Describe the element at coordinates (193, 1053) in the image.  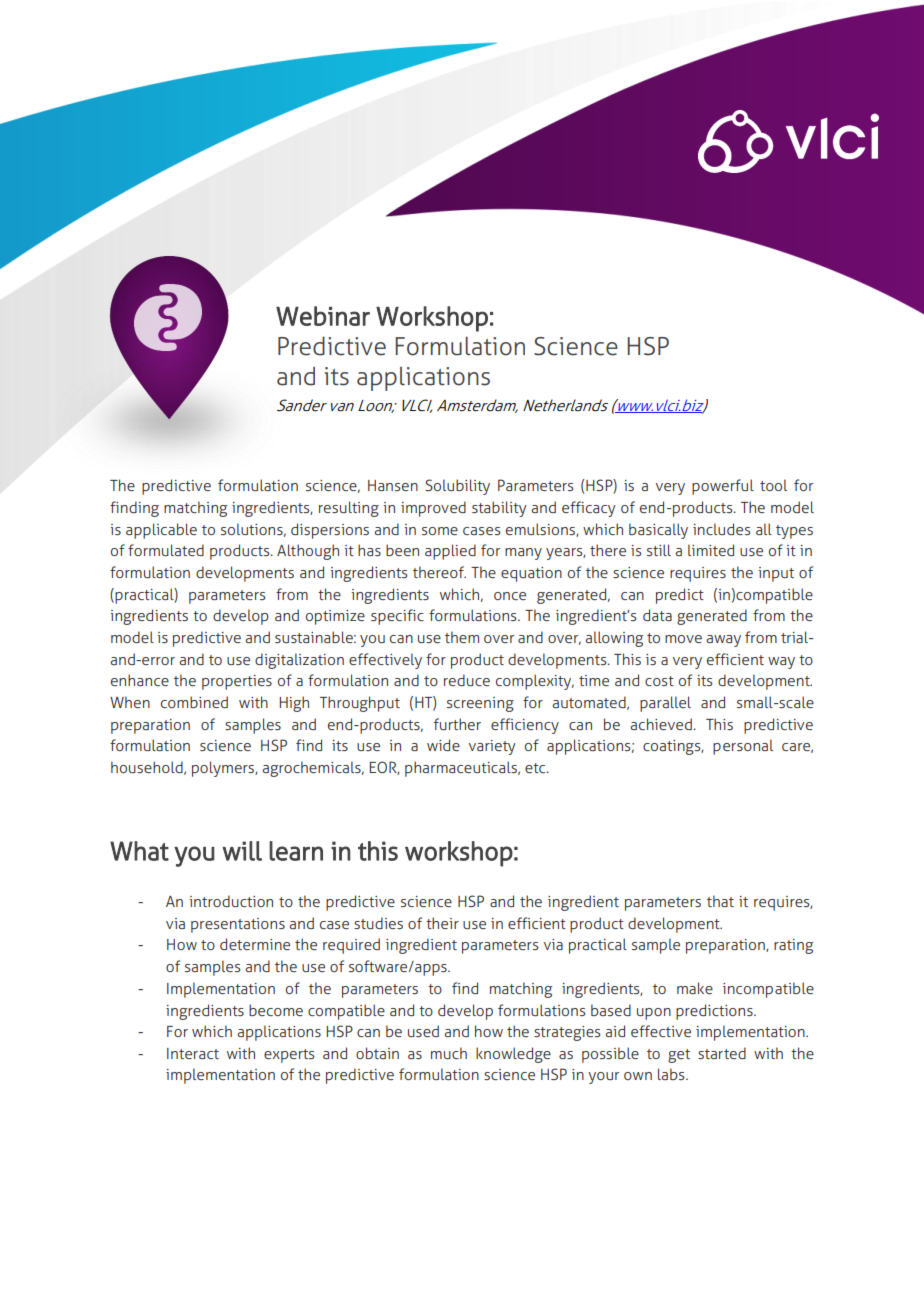
I see `Interact` at that location.
